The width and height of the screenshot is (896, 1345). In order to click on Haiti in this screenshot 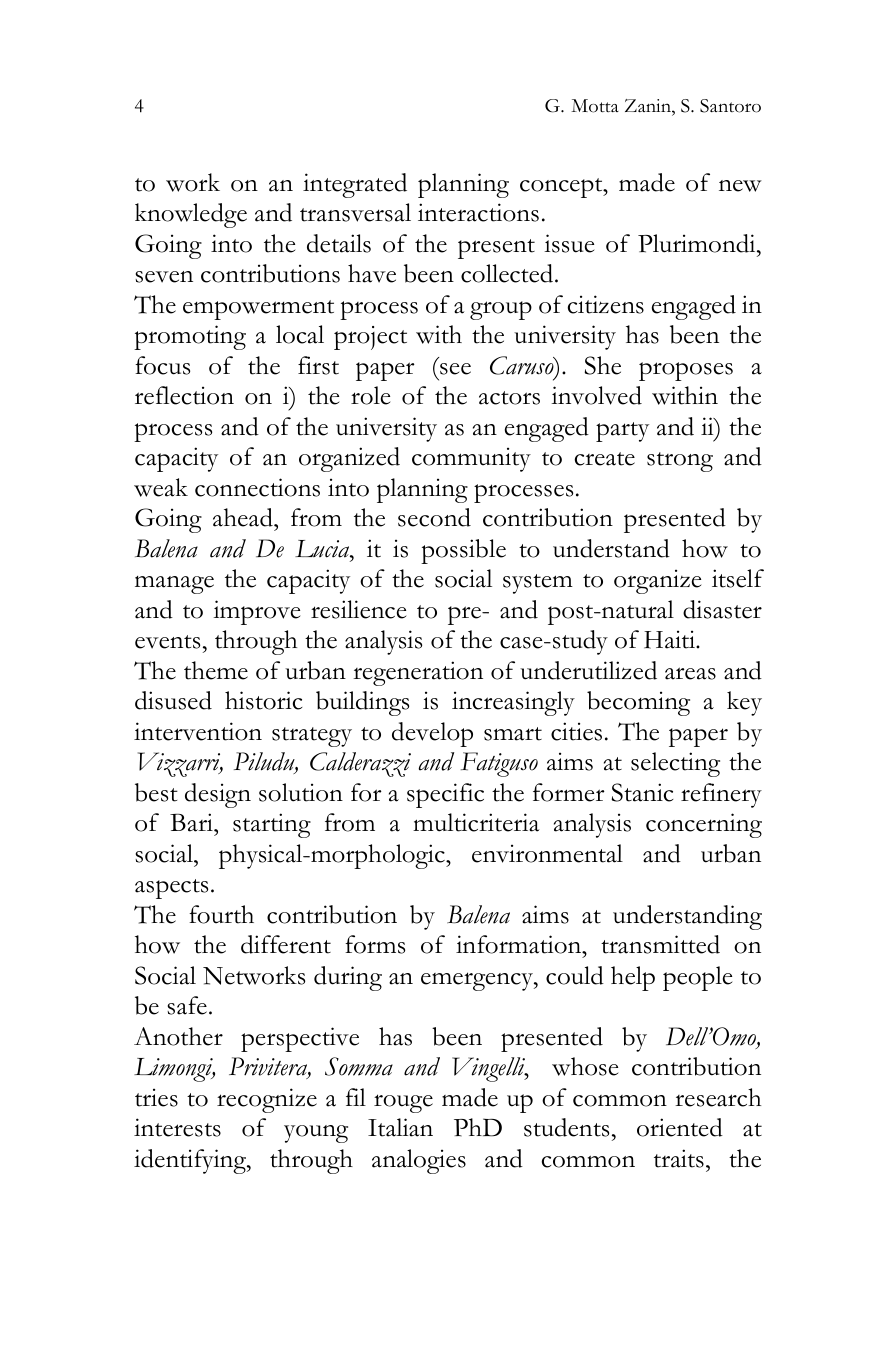, I will do `click(670, 639)`.
